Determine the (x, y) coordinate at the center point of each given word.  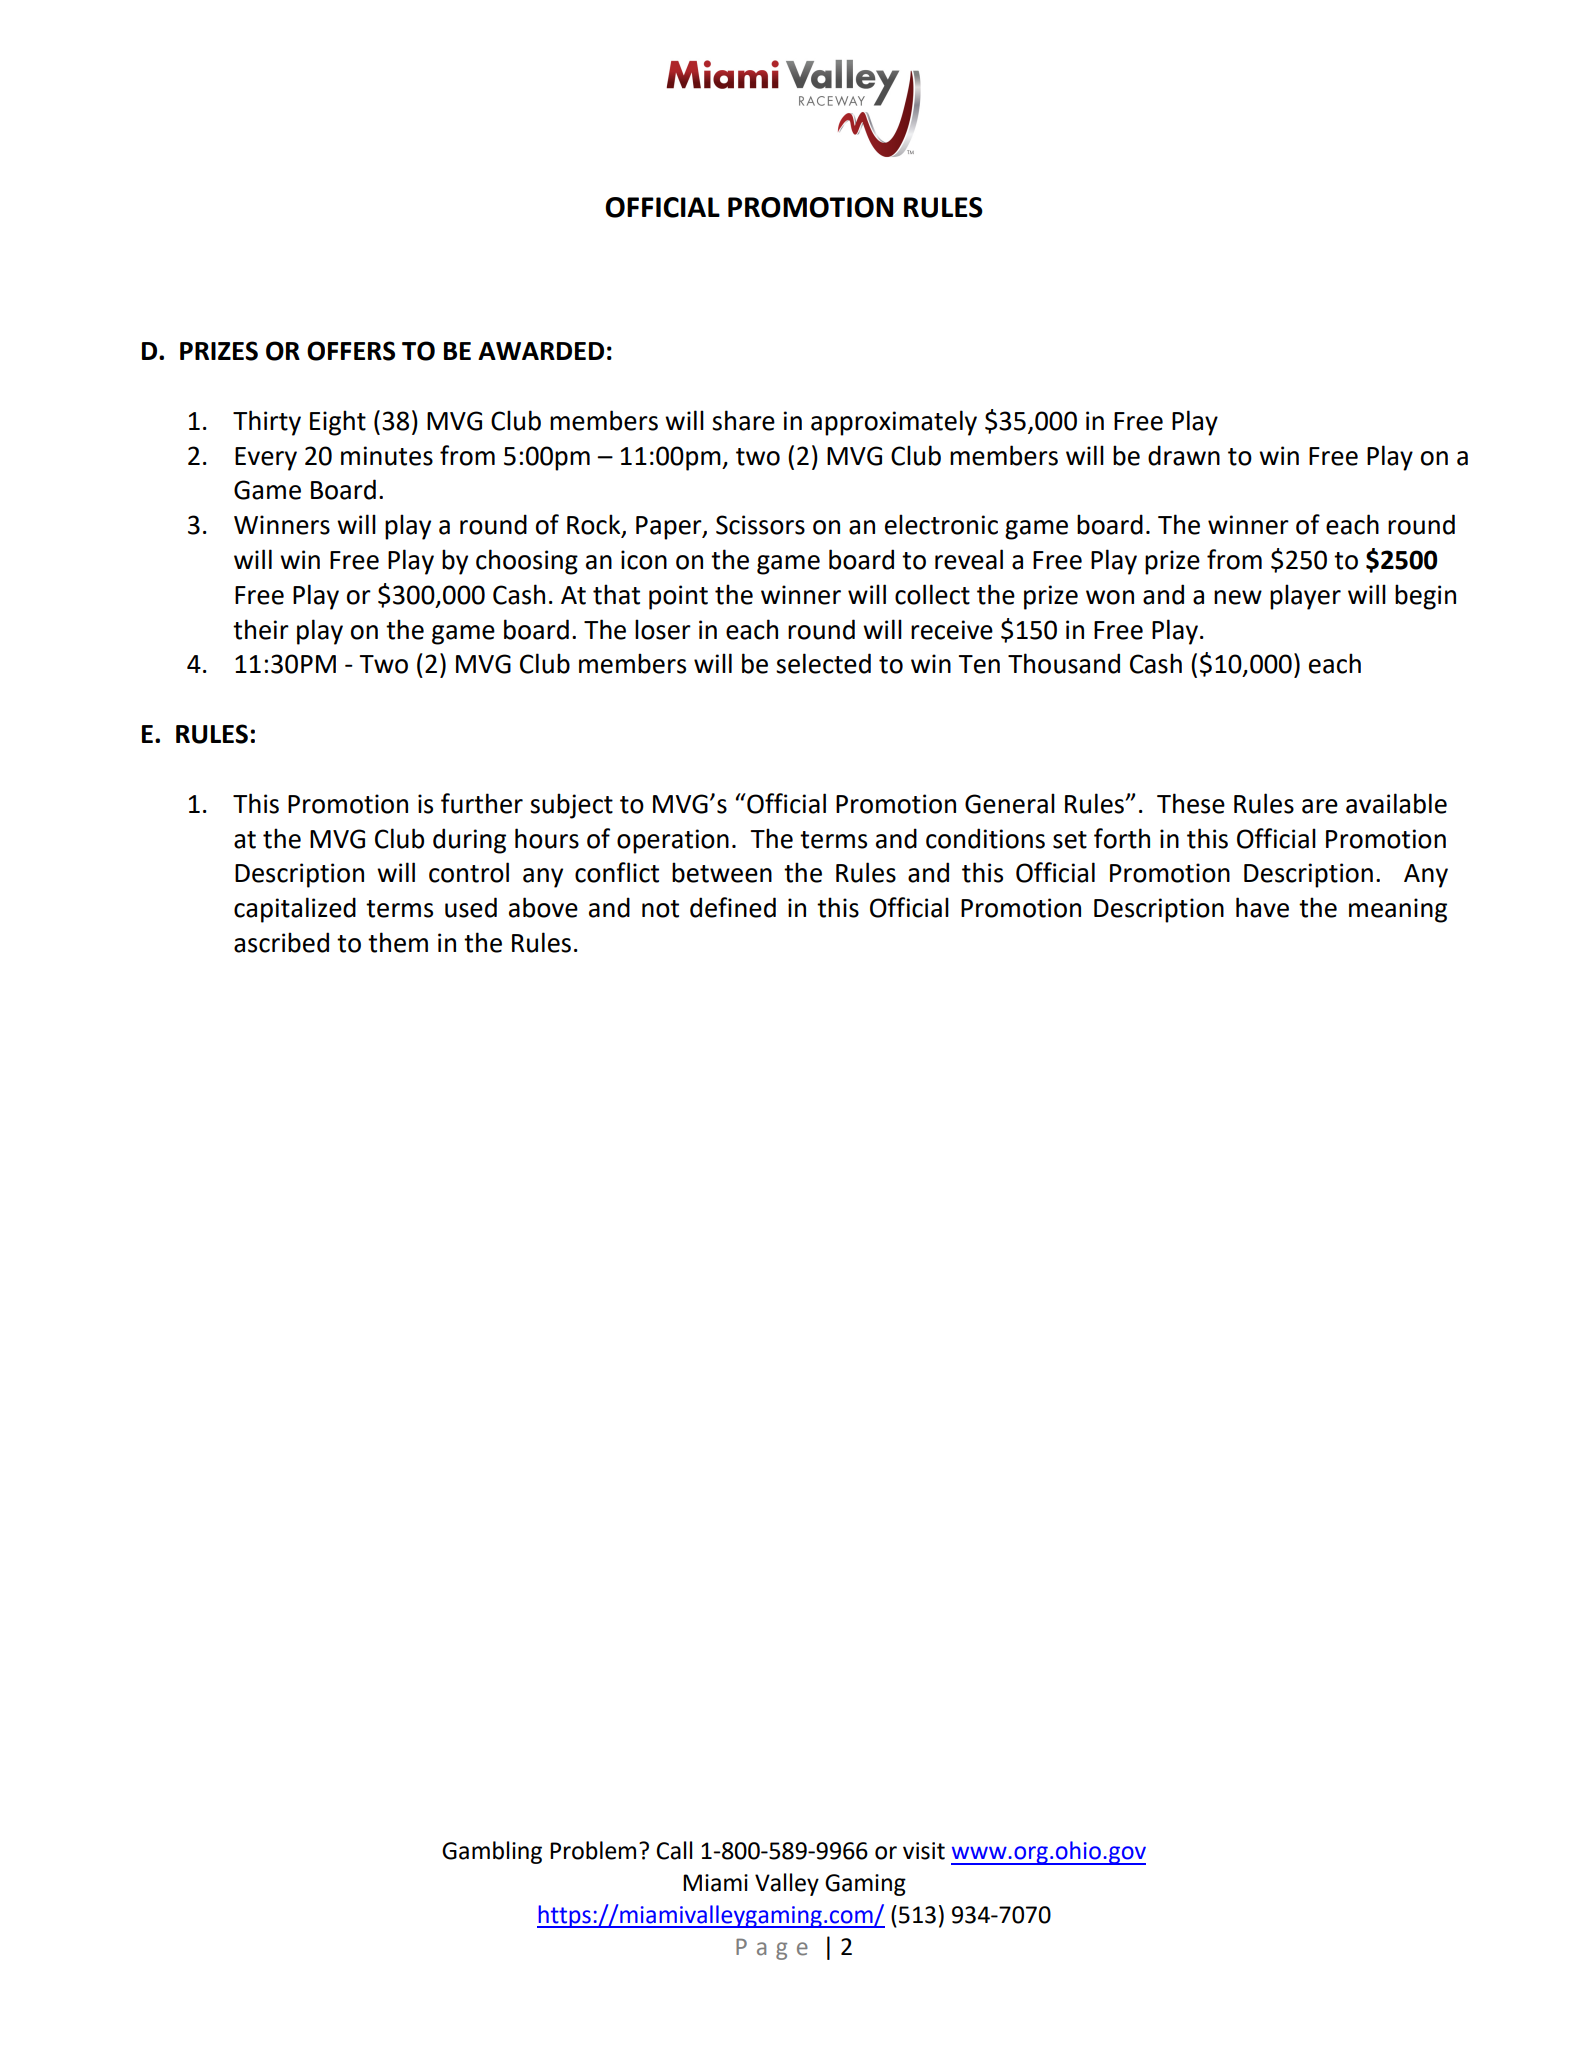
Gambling (492, 1852)
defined (733, 907)
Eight (338, 423)
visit (924, 1851)
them (398, 942)
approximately (894, 423)
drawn (1184, 455)
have (1262, 907)
